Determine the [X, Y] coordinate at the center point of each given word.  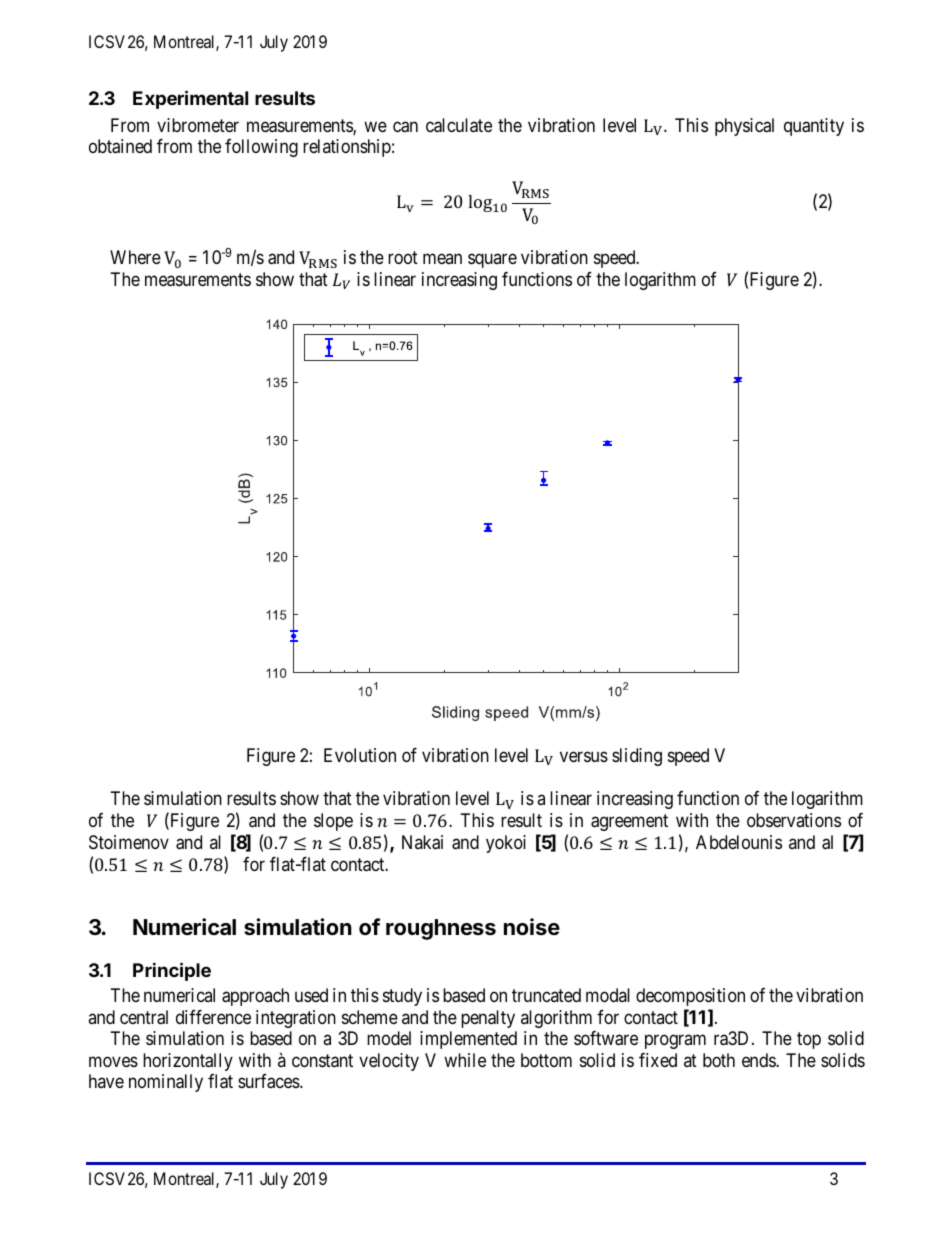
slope [333, 822]
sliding [637, 757]
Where [135, 257]
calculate [459, 125]
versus [584, 756]
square [492, 260]
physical [744, 127]
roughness [441, 929]
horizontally [188, 1062]
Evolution [360, 755]
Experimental [190, 99]
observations [794, 820]
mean [442, 258]
